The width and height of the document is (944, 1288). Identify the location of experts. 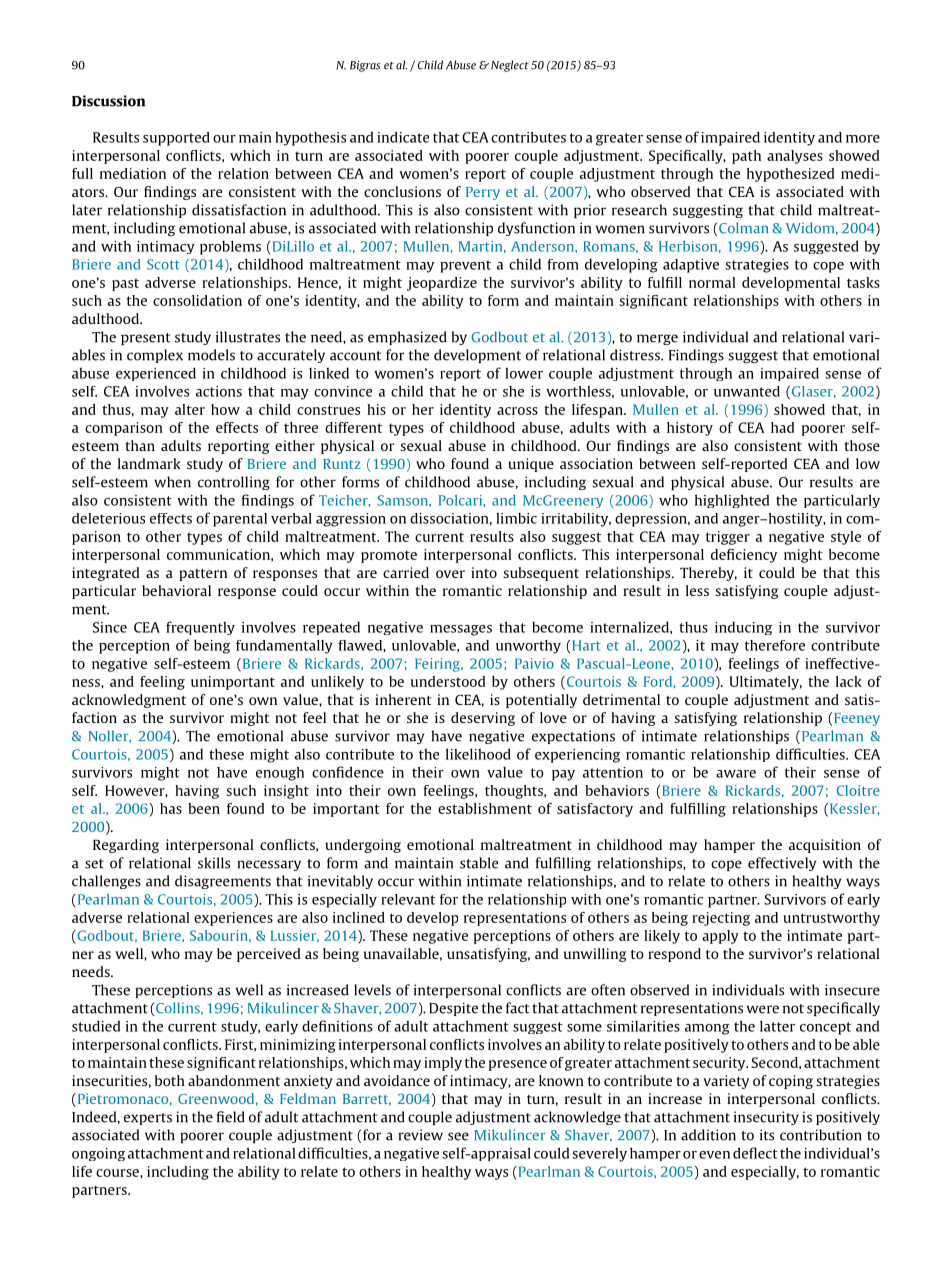
(148, 1119).
